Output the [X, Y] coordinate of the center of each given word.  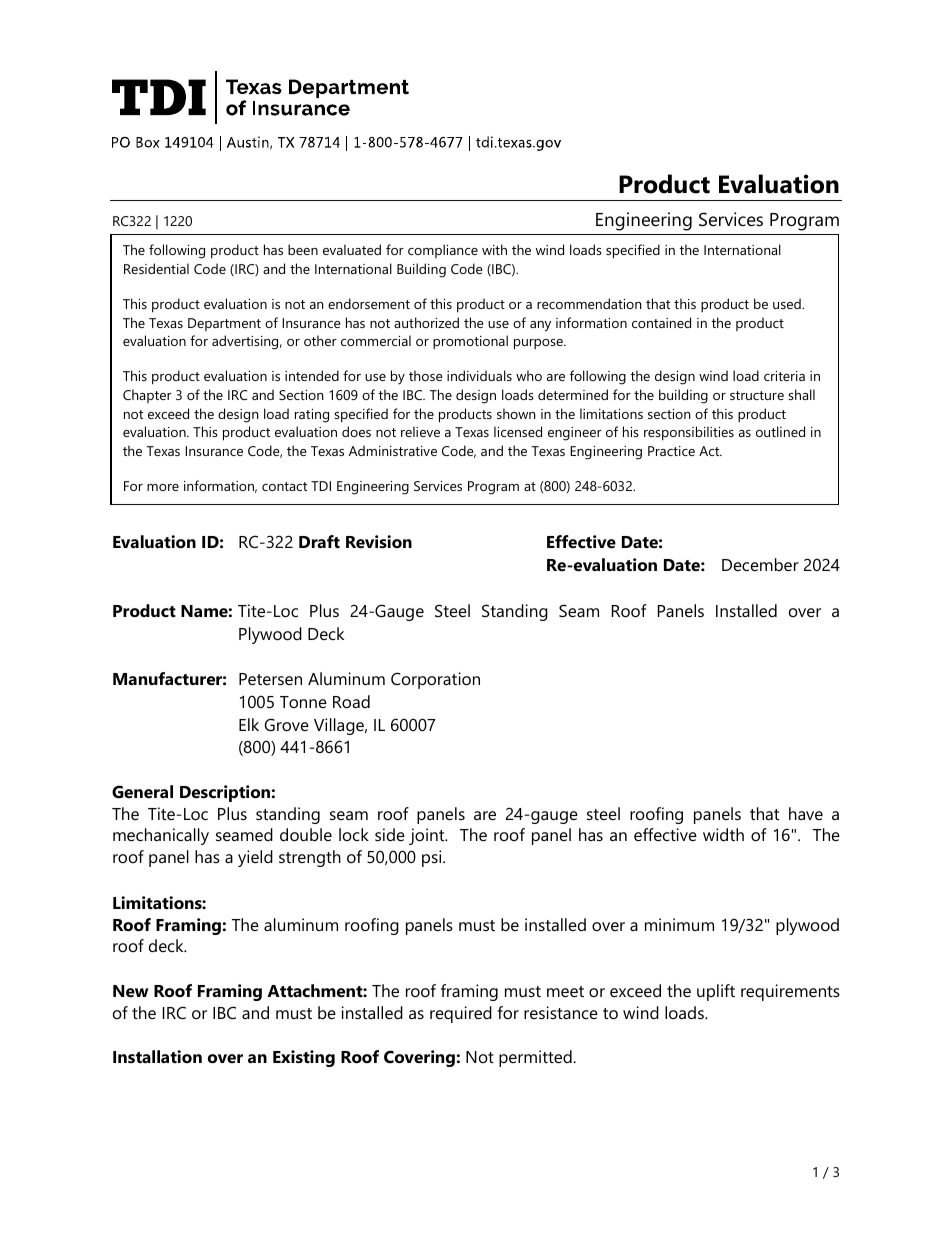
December [760, 564]
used [788, 303]
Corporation [435, 680]
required [461, 1014]
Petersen [270, 679]
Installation [157, 1056]
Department [224, 324]
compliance [443, 251]
